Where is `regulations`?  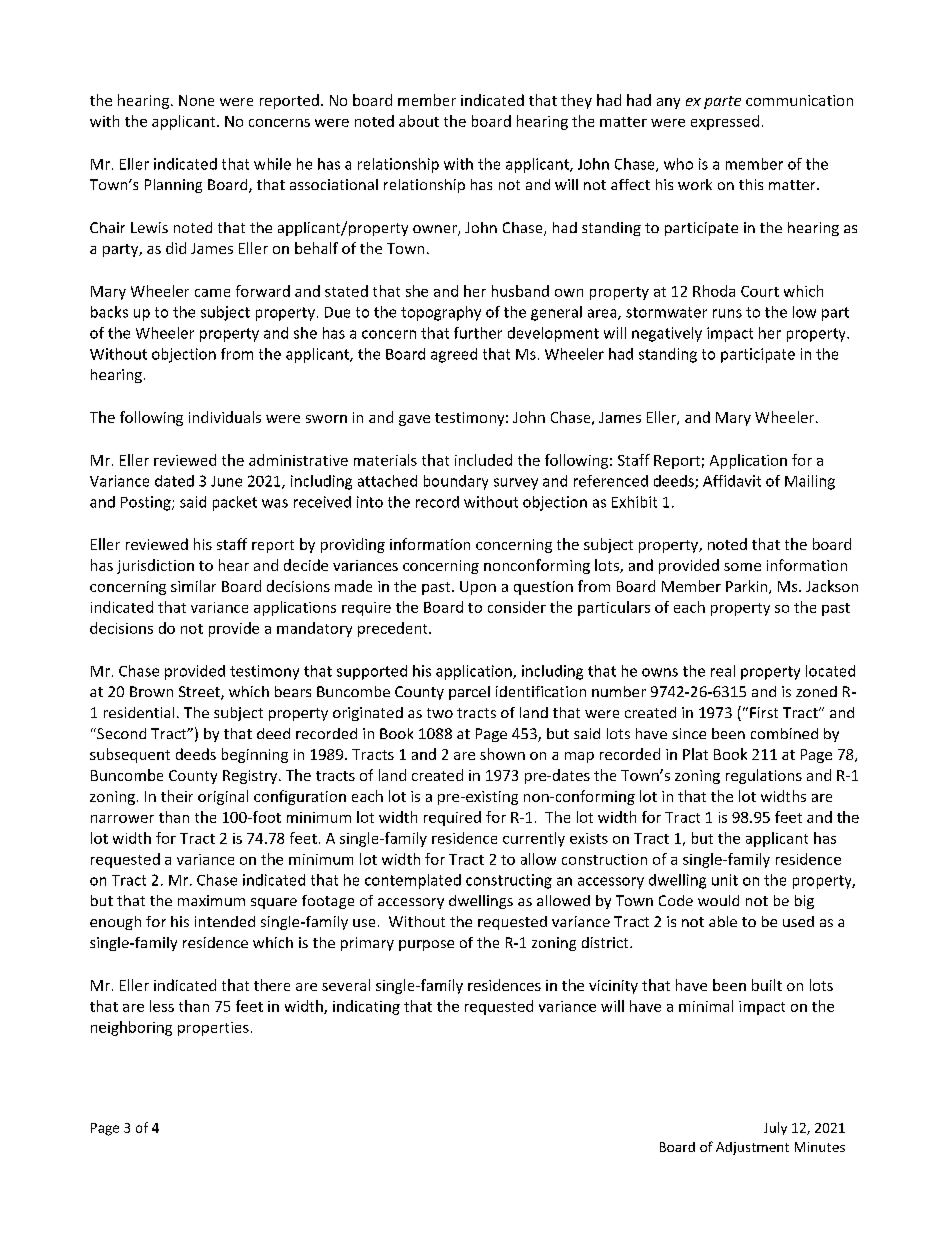
regulations is located at coordinates (764, 776).
